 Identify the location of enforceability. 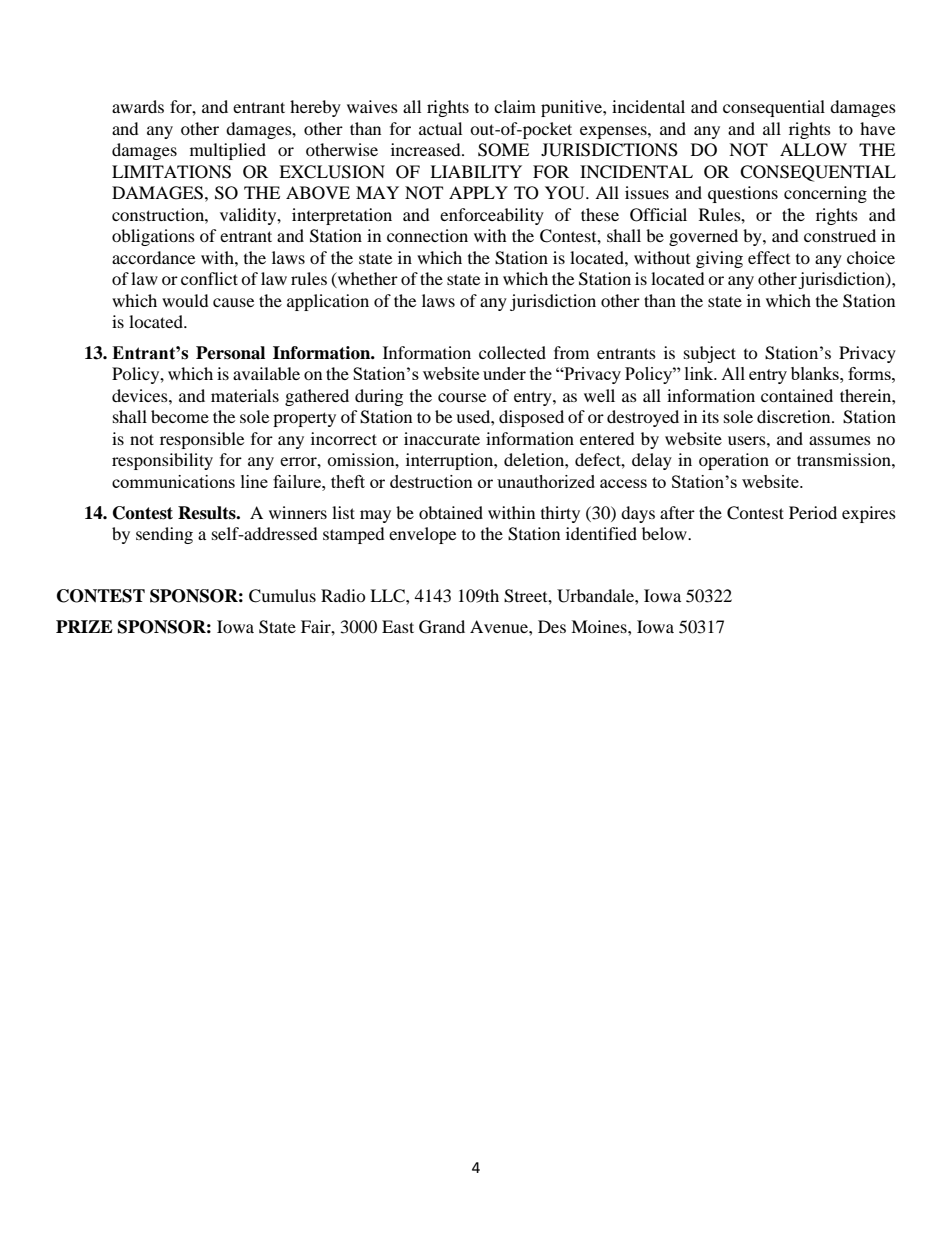
(492, 216).
